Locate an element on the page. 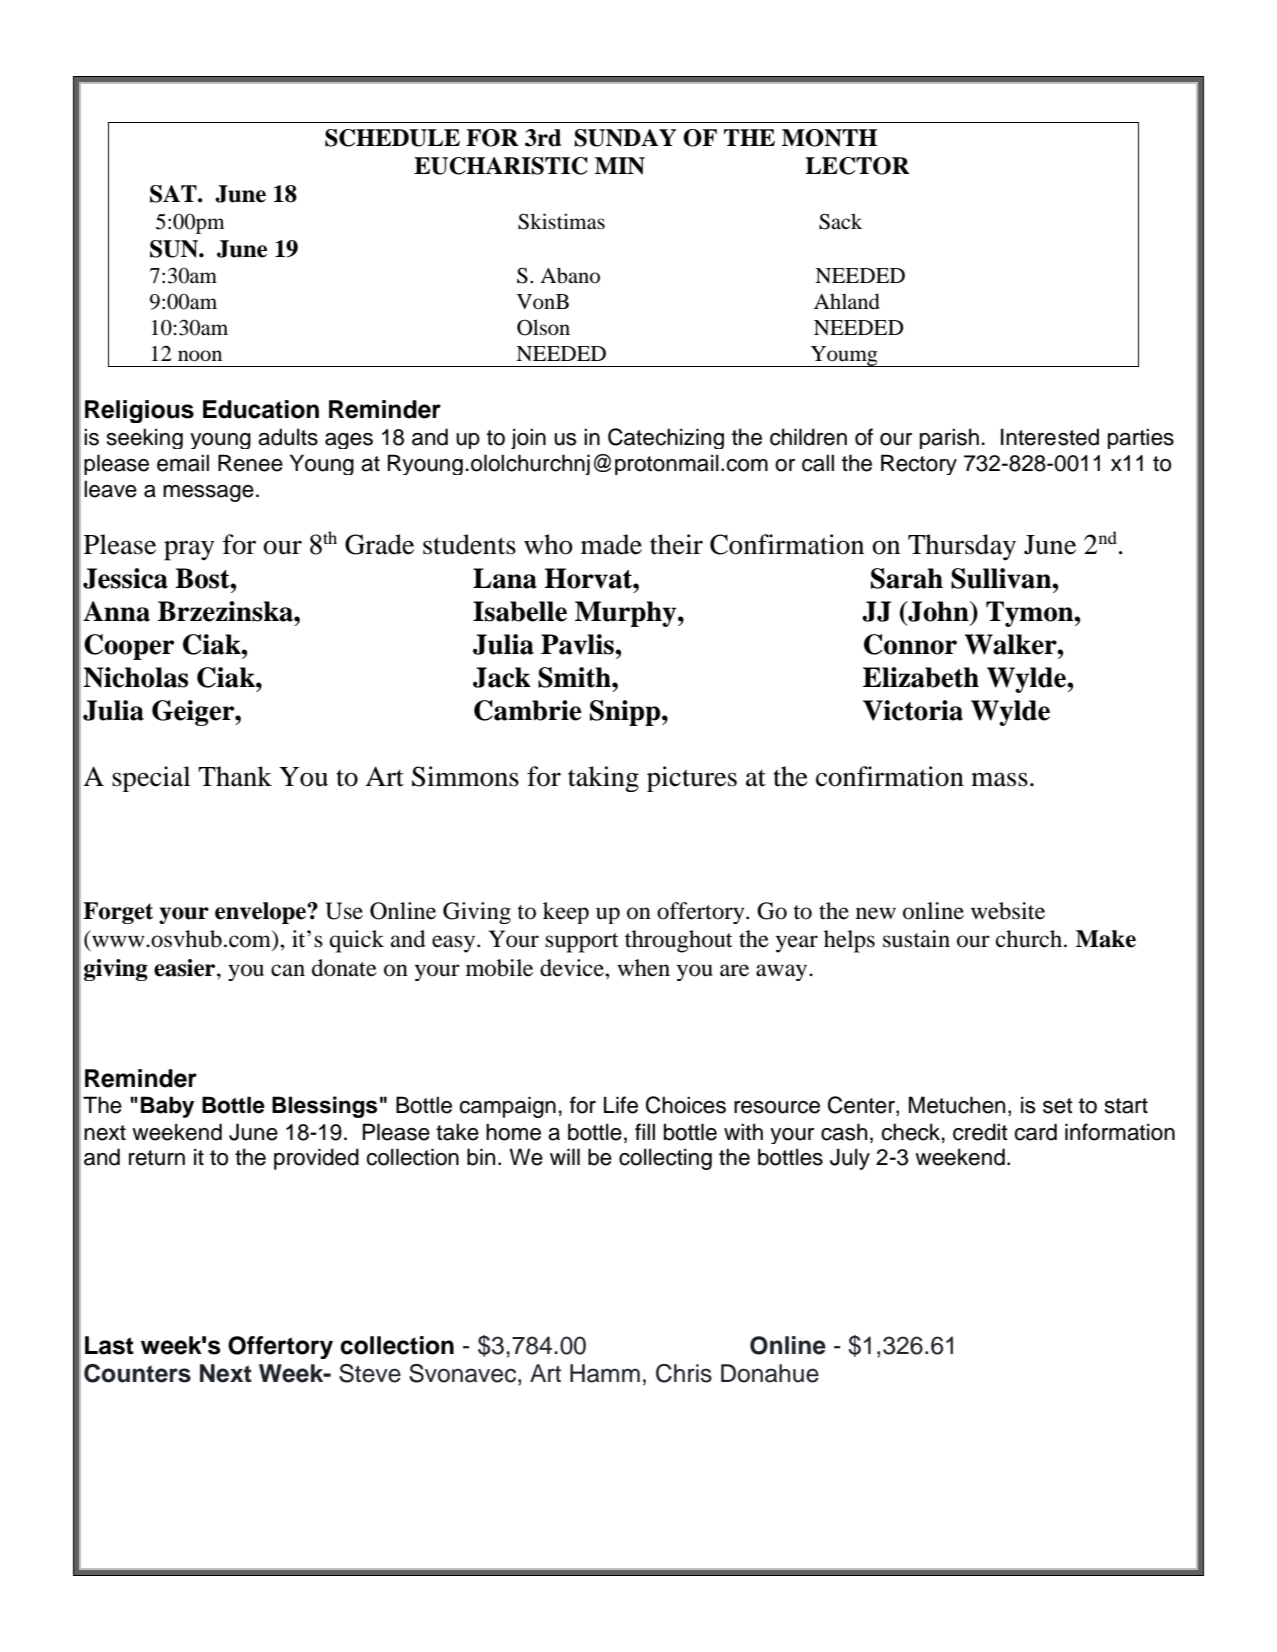 This image has height=1652, width=1277. when is located at coordinates (643, 968).
